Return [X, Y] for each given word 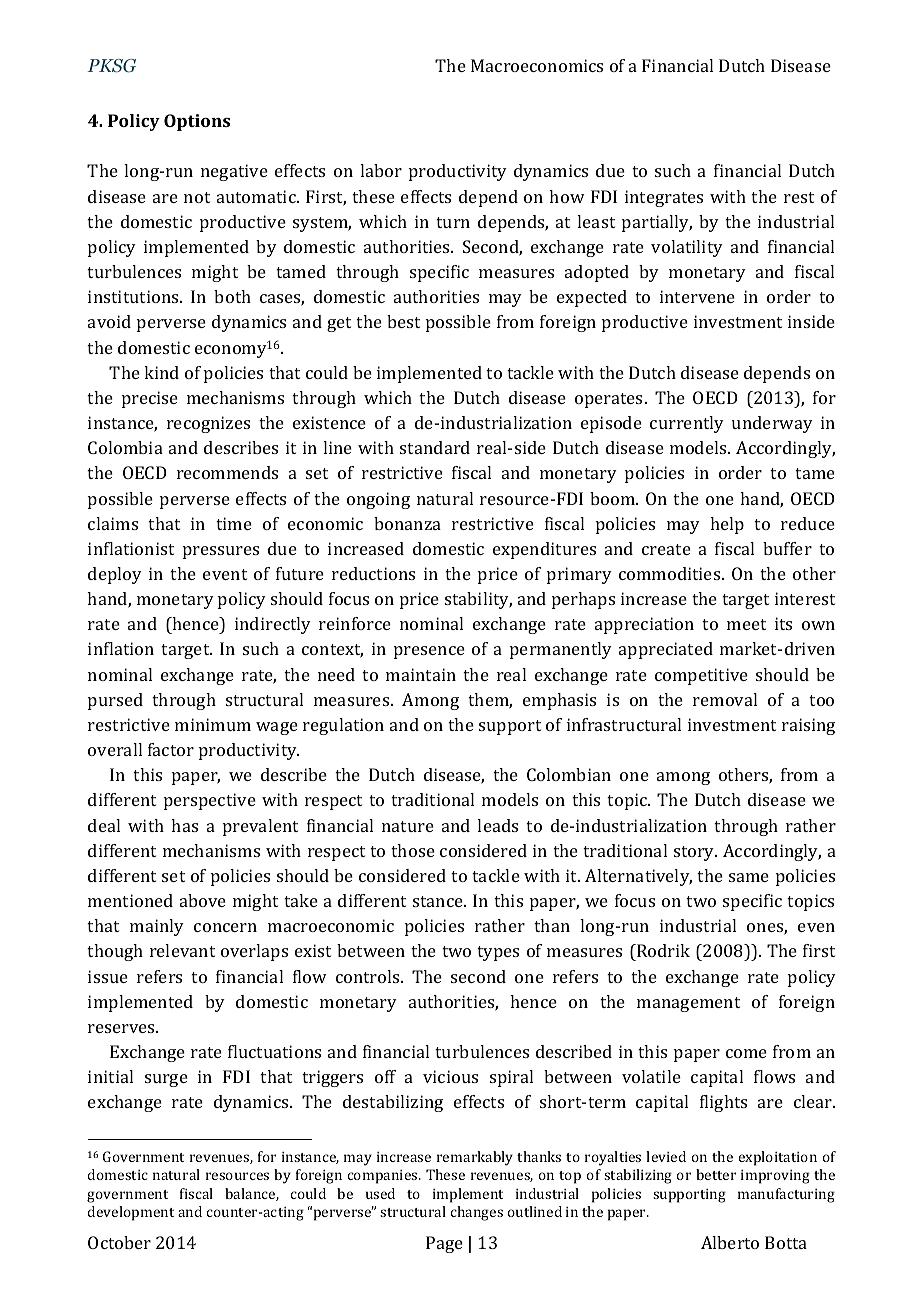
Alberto [730, 1242]
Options [197, 122]
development [131, 1213]
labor [381, 170]
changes [477, 1213]
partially [657, 223]
